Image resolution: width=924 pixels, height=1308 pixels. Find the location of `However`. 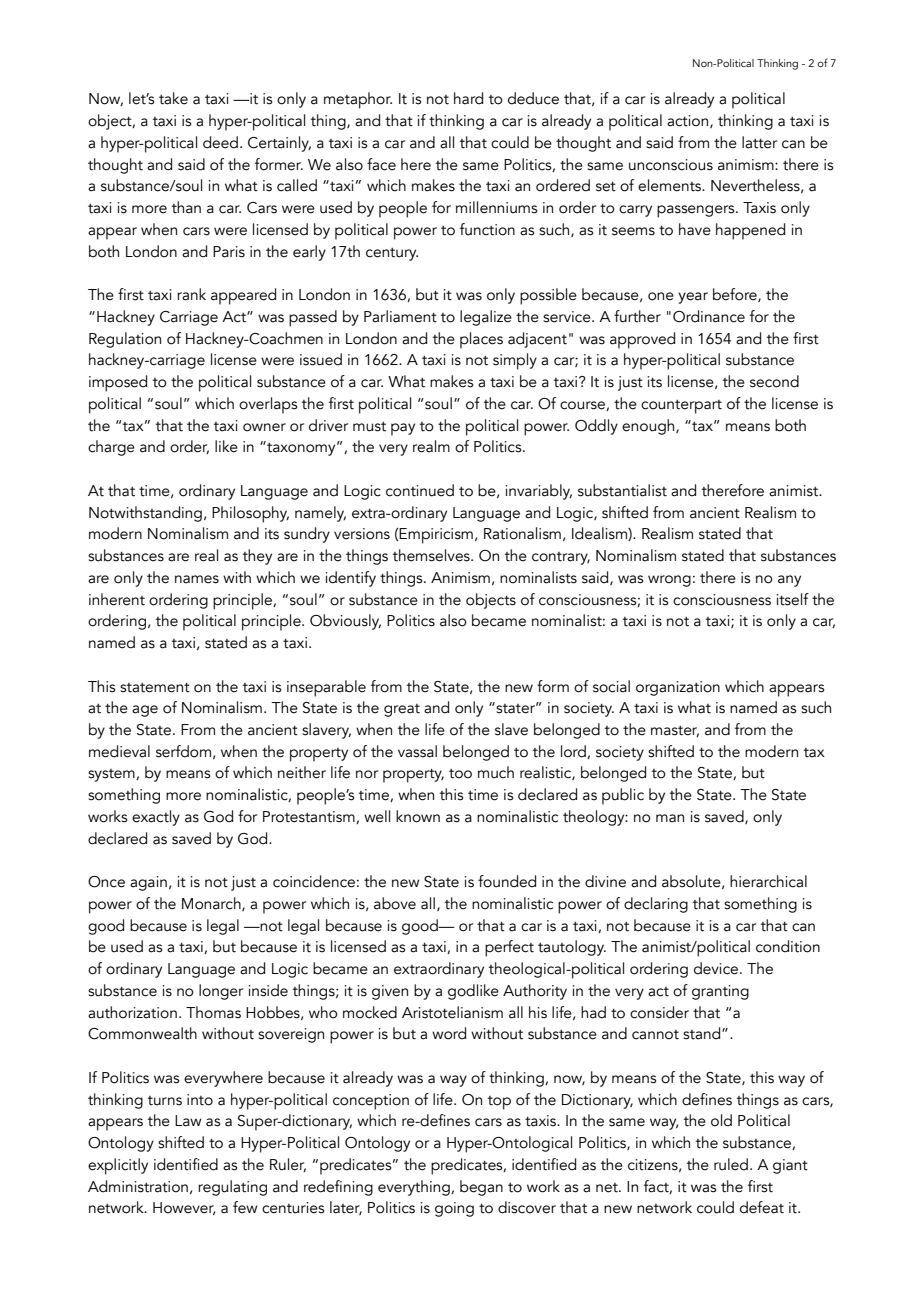

However is located at coordinates (184, 1208).
